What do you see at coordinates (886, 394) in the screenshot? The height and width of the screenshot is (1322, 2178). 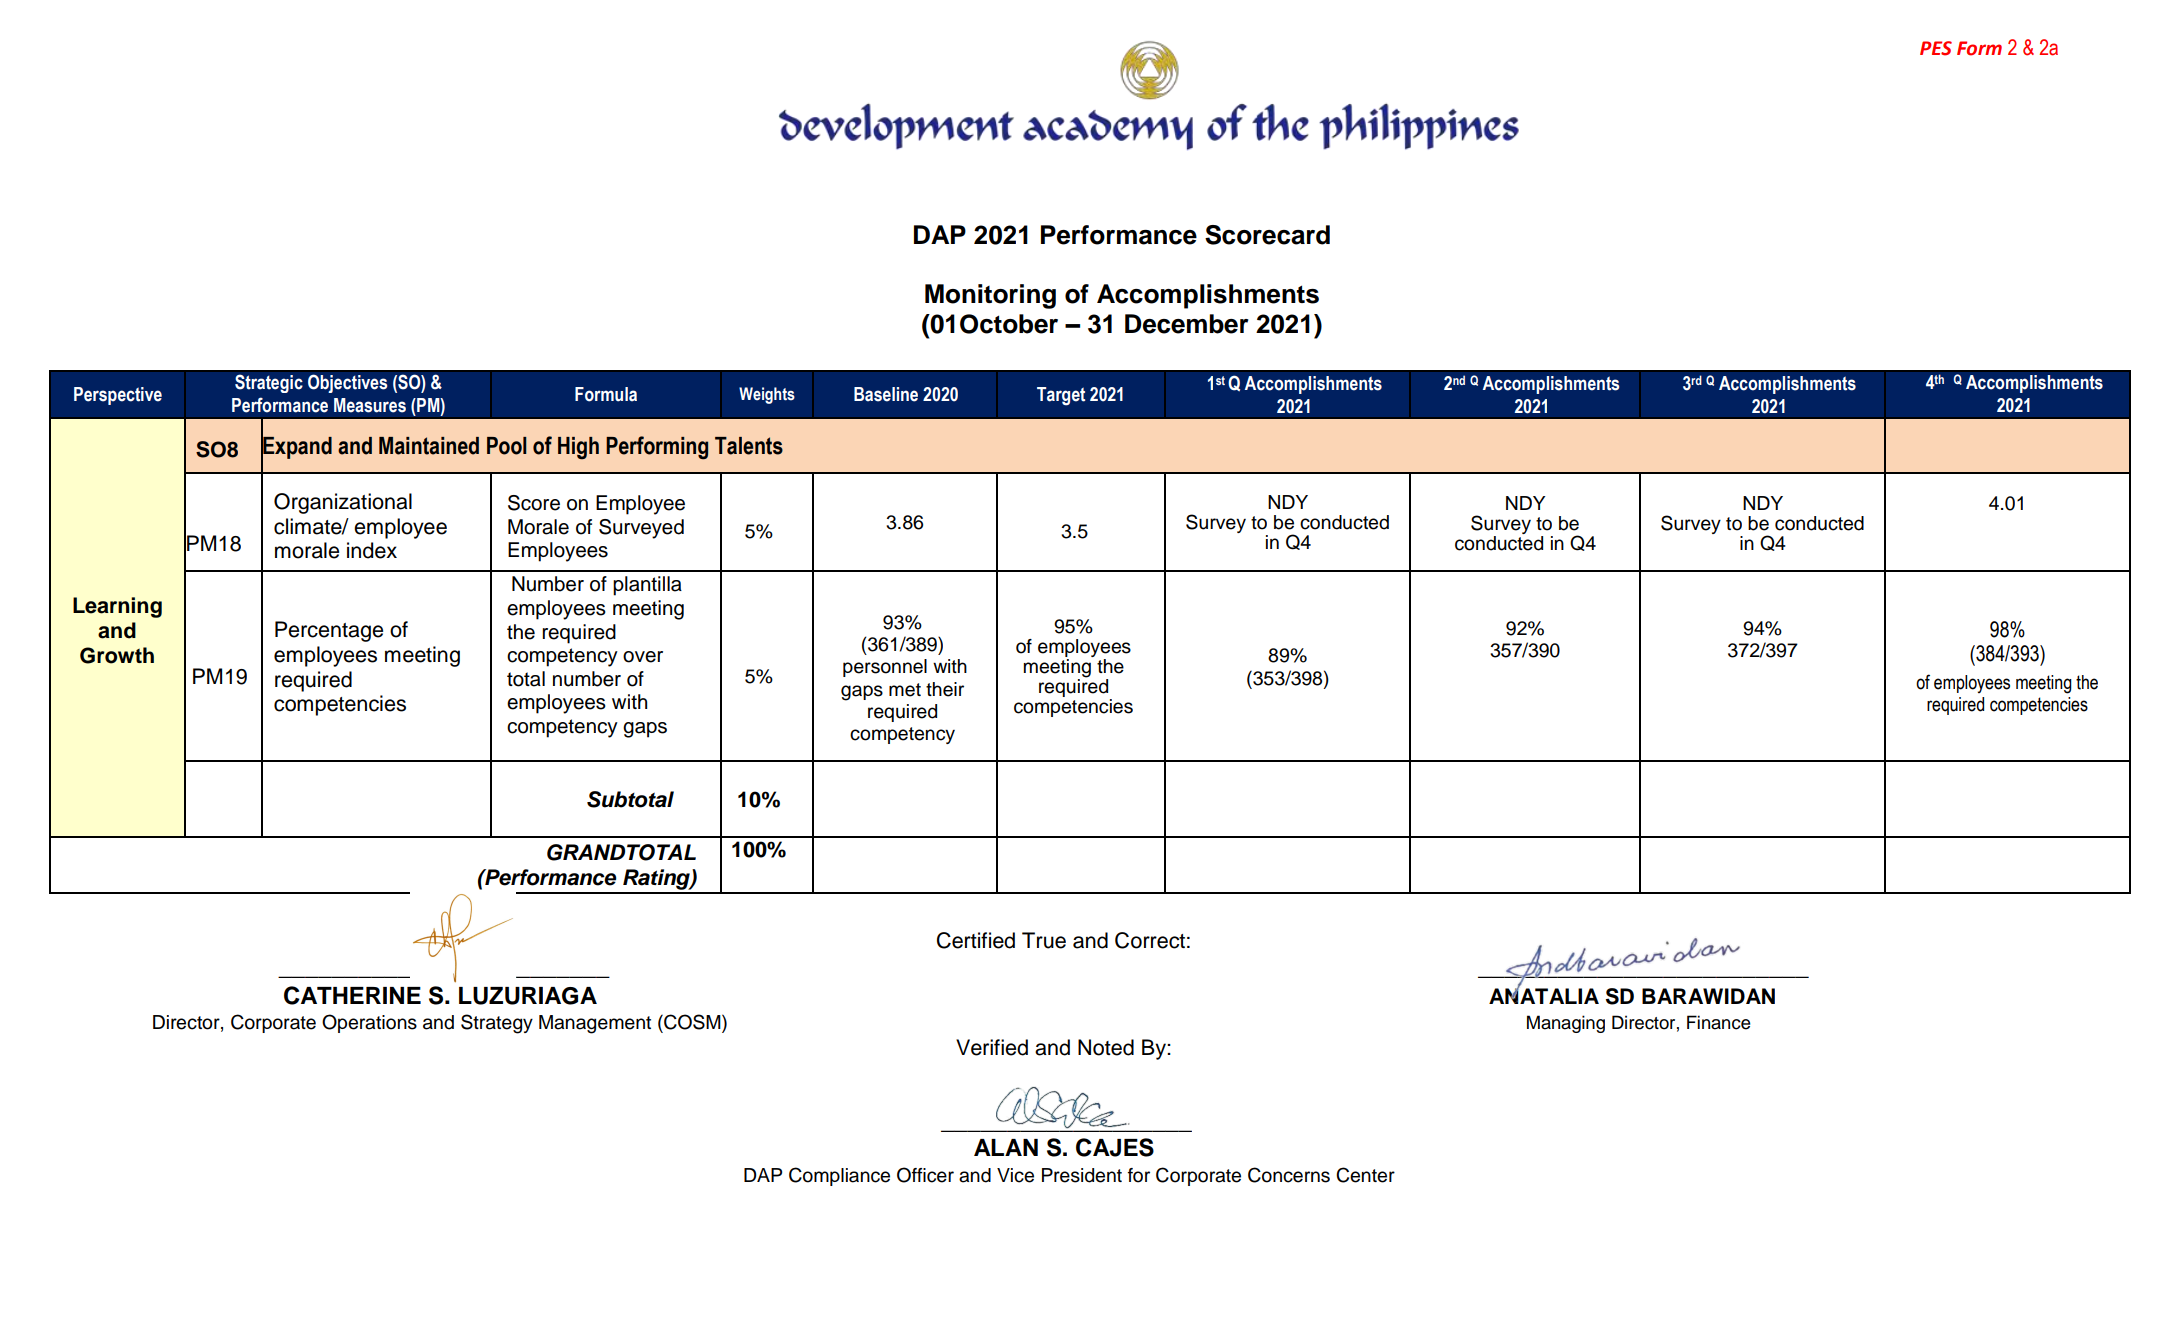 I see `Baseline` at bounding box center [886, 394].
